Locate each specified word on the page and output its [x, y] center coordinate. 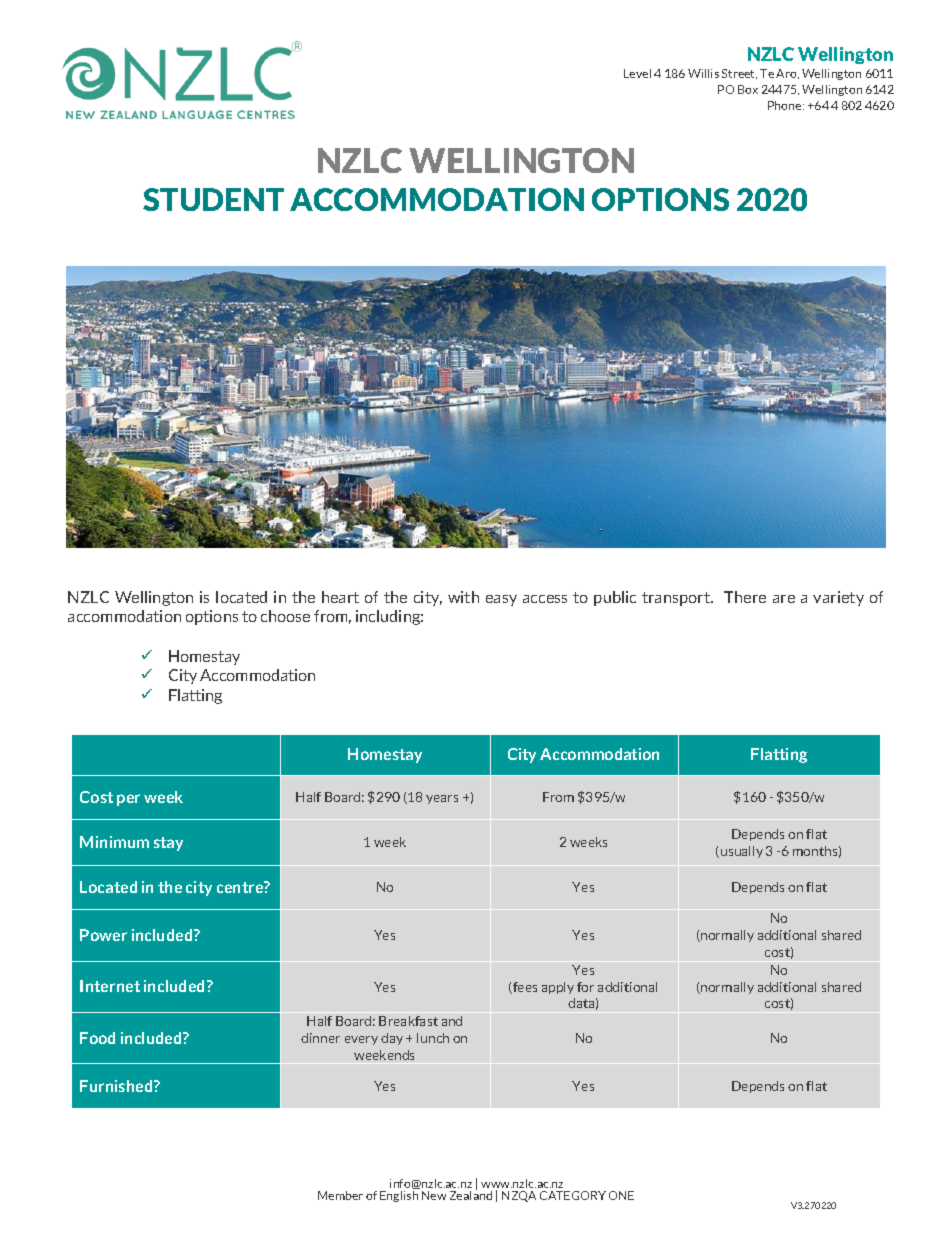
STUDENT [213, 199]
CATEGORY [573, 1195]
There [745, 597]
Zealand [471, 1194]
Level [637, 73]
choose [285, 616]
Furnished [117, 1086]
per [128, 800]
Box [748, 89]
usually [742, 852]
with [463, 597]
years [442, 799]
